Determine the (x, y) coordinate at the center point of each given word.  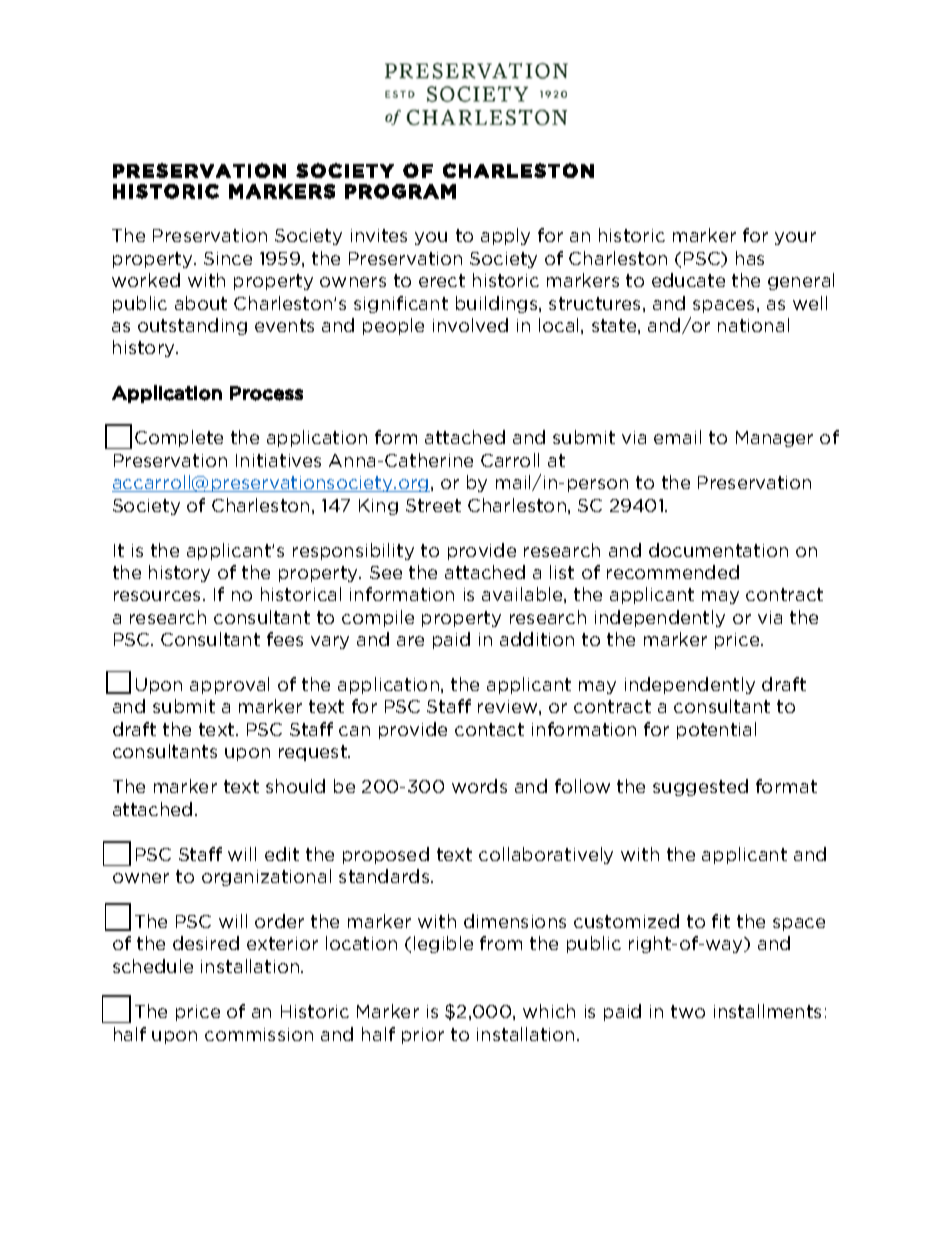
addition (537, 639)
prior (423, 1036)
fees (285, 639)
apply (505, 236)
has (750, 258)
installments (767, 1011)
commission (259, 1034)
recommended (673, 572)
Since (228, 258)
